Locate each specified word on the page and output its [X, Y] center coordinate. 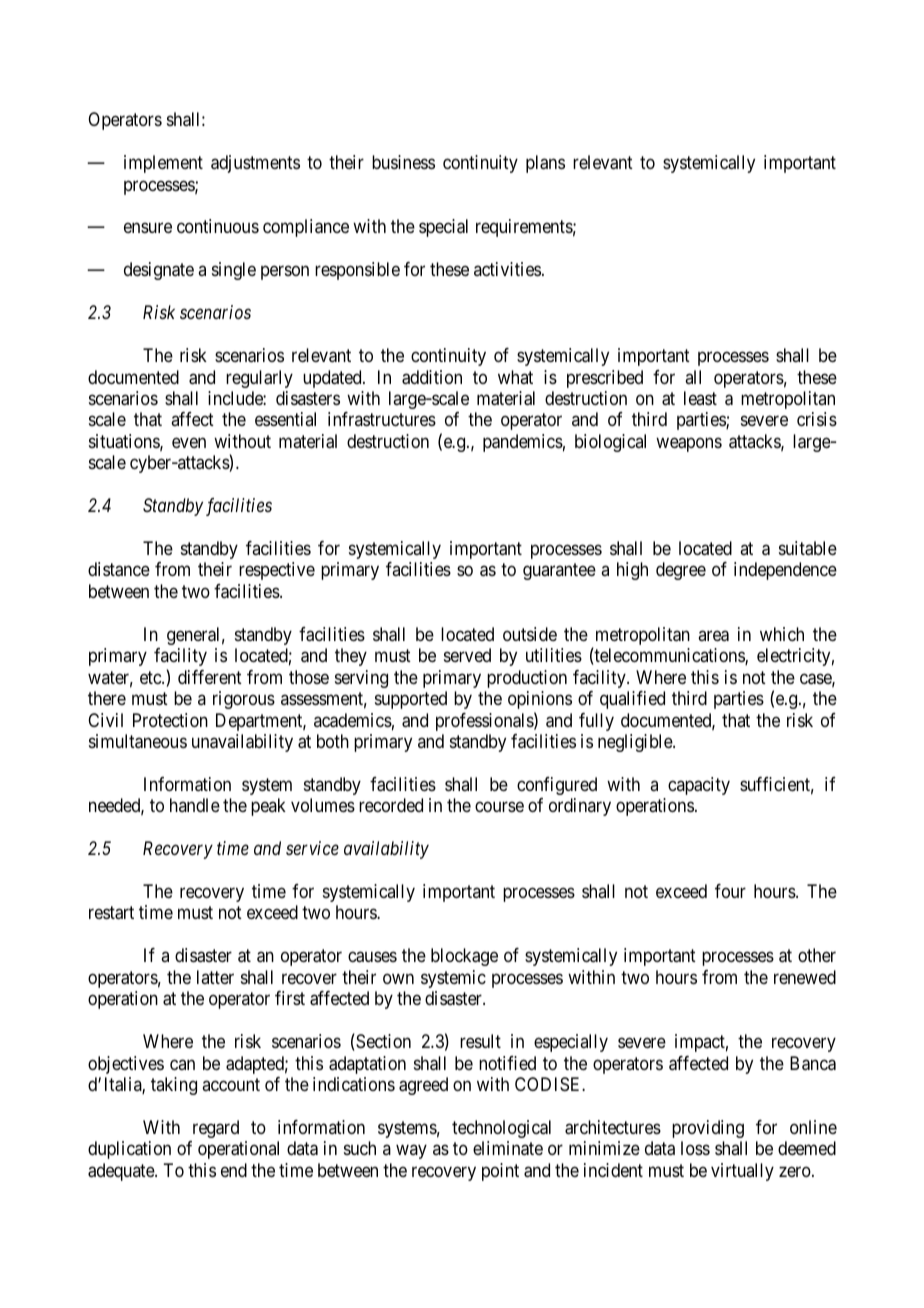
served [467, 655]
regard [216, 1129]
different [210, 677]
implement [163, 164]
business [403, 162]
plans [545, 164]
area [713, 636]
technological [501, 1129]
